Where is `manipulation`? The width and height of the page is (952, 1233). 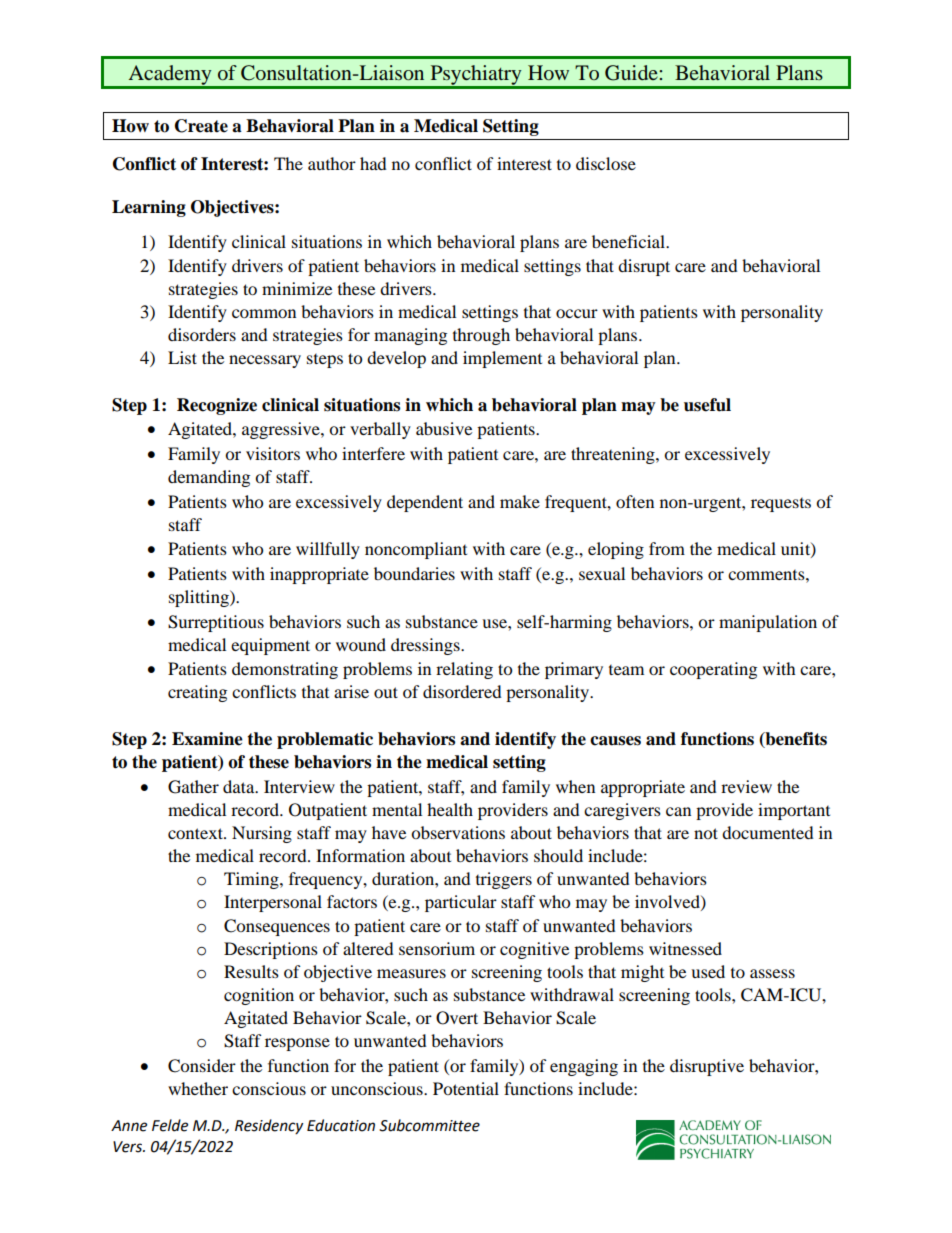
manipulation is located at coordinates (768, 623).
